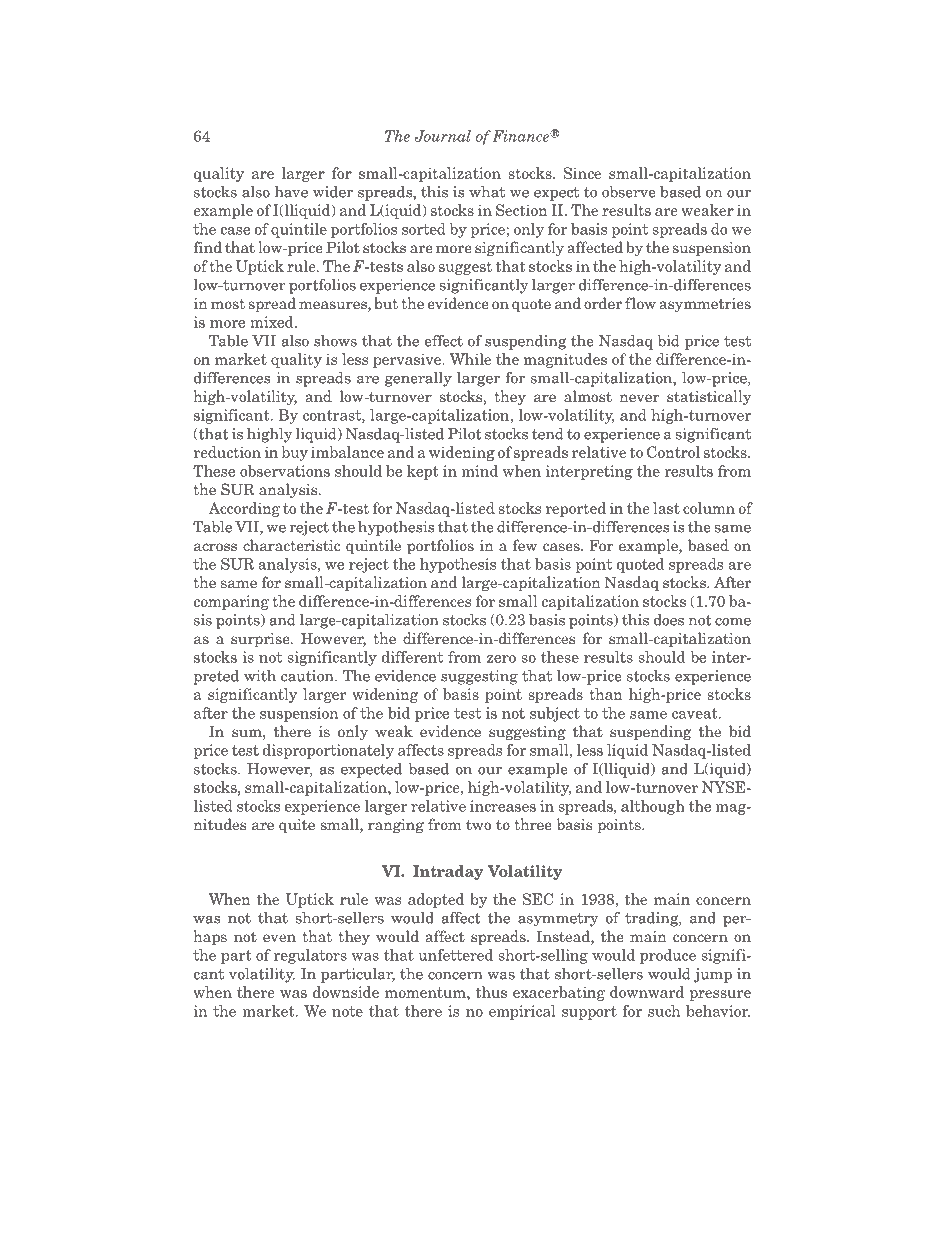 The width and height of the document is (952, 1233). I want to click on observe, so click(629, 192).
